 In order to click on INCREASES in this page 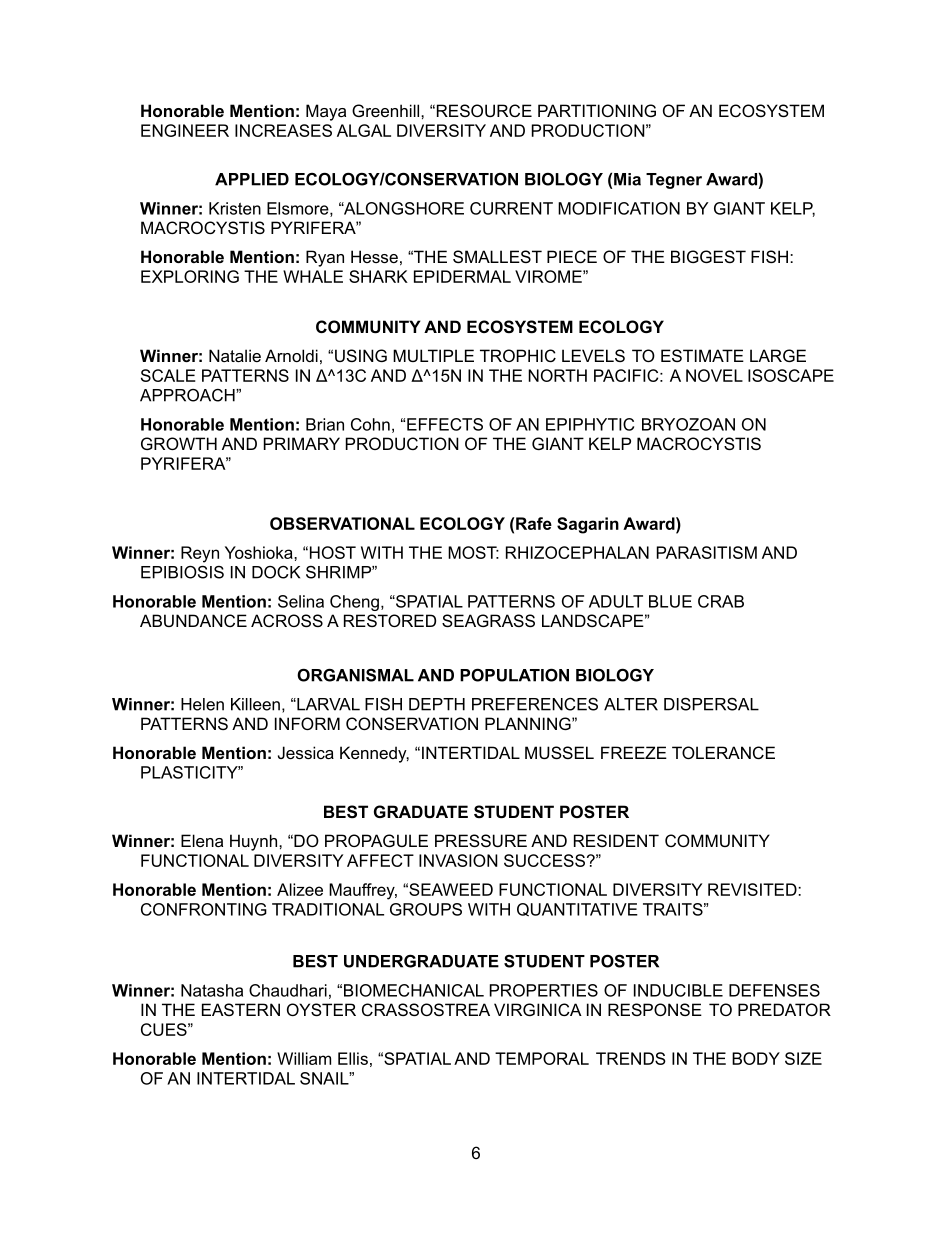, I will do `click(283, 130)`.
